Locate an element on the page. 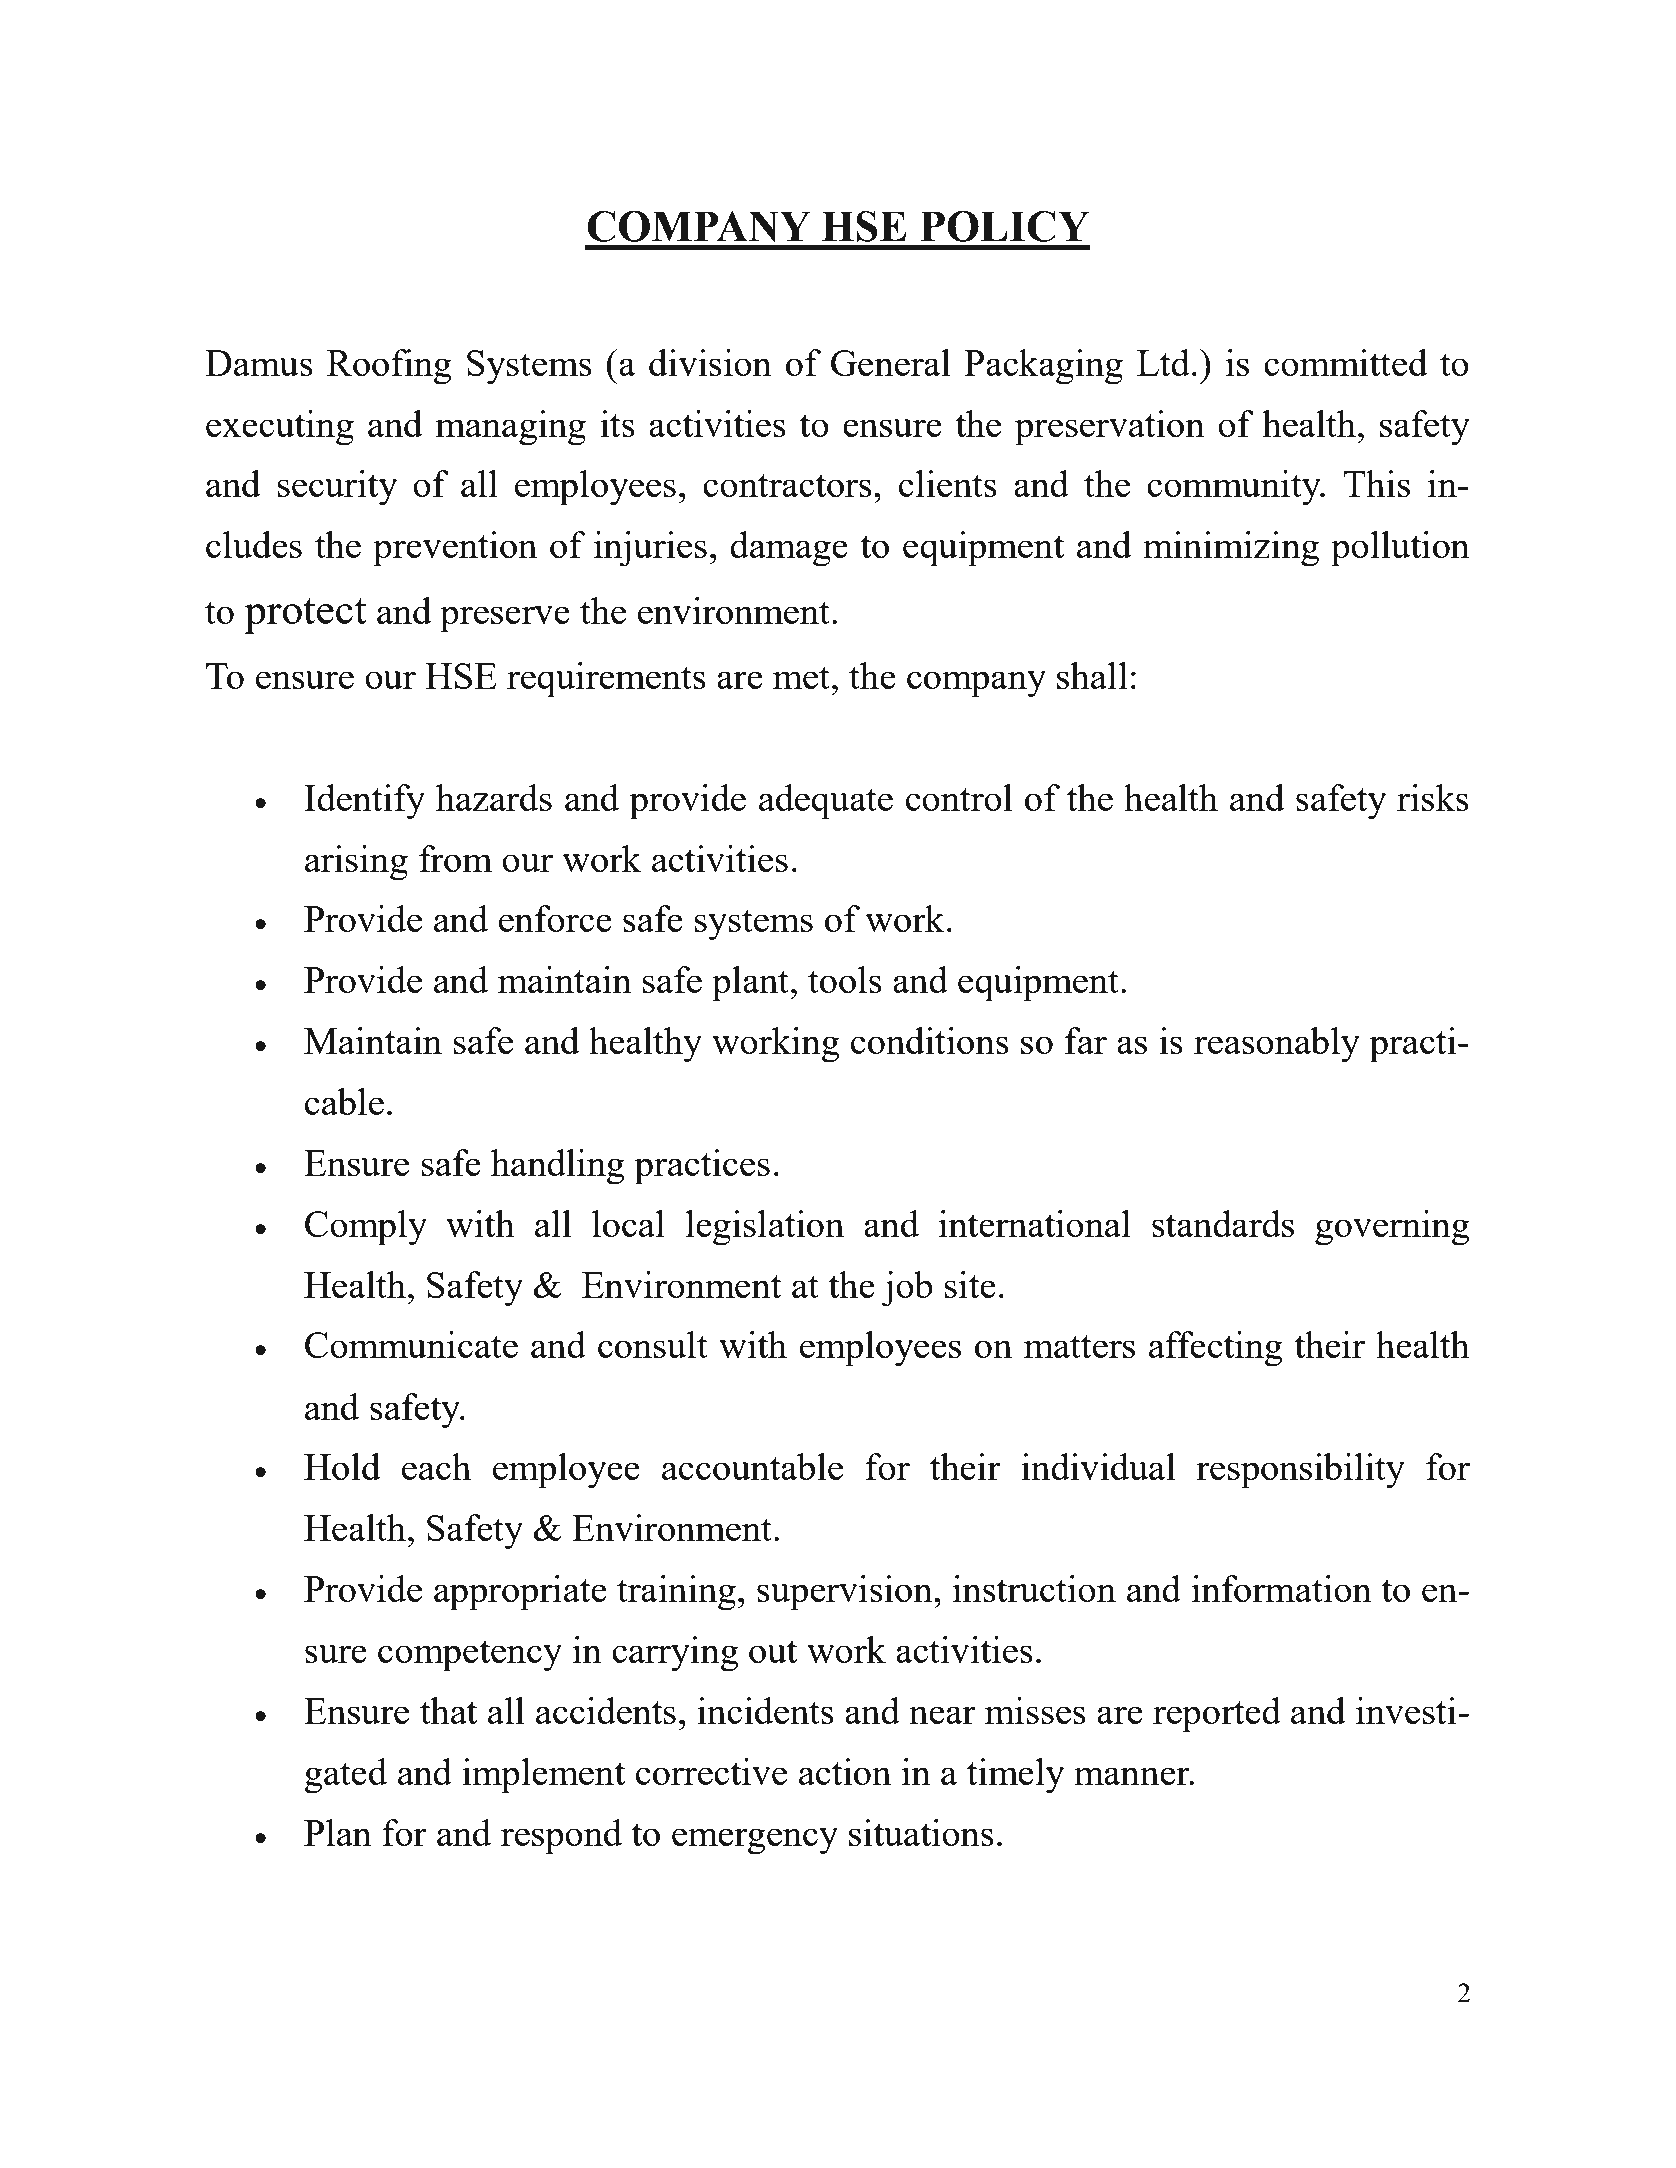  minimizing is located at coordinates (1231, 549).
